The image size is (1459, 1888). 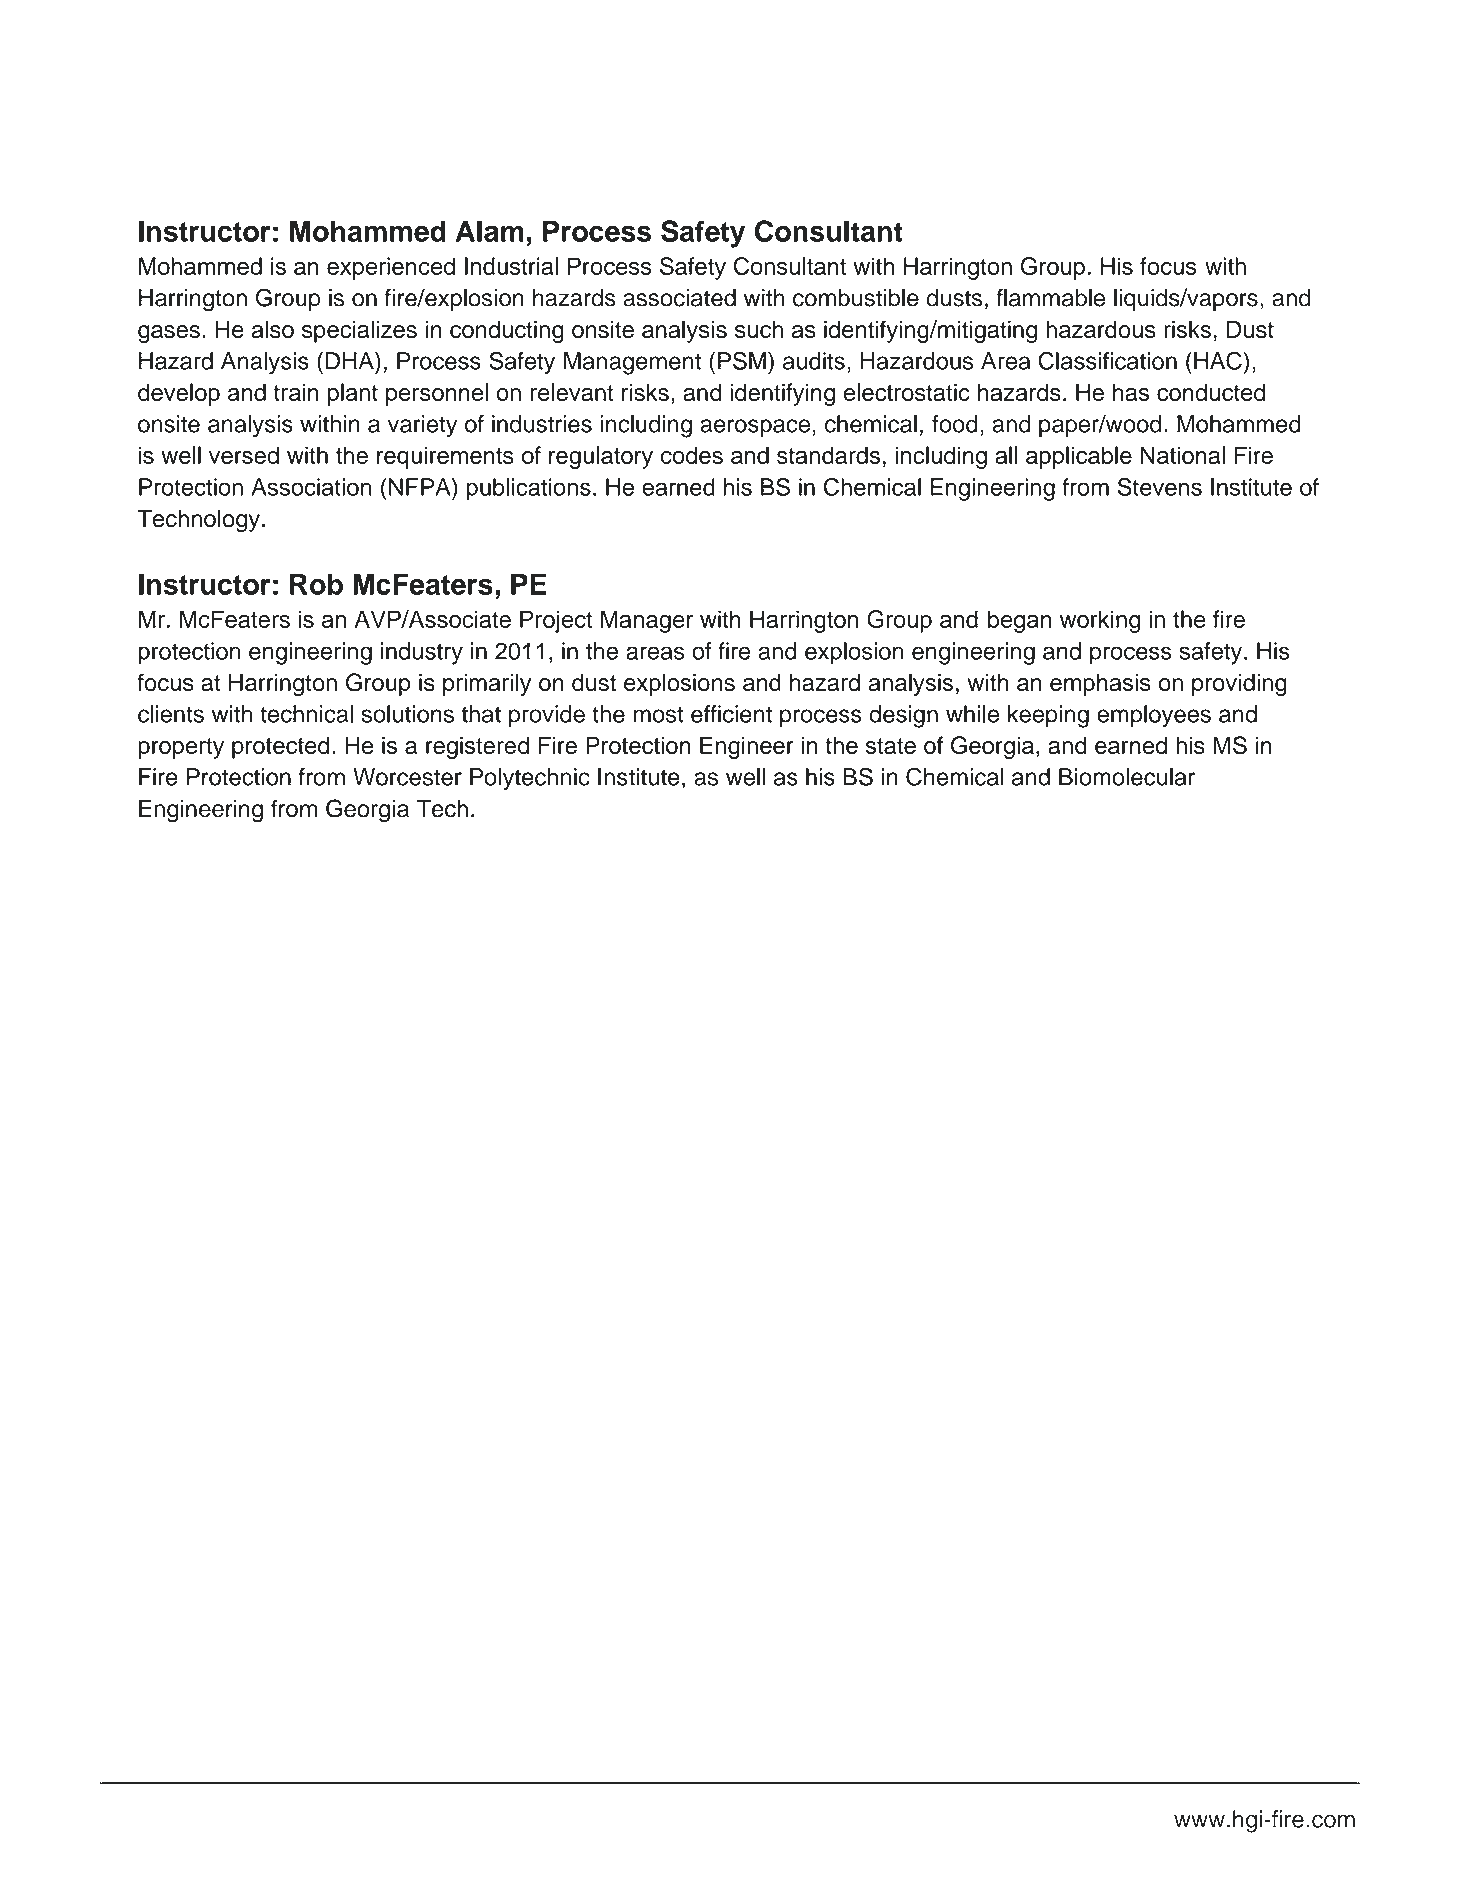 What do you see at coordinates (1050, 297) in the document?
I see `flammable` at bounding box center [1050, 297].
